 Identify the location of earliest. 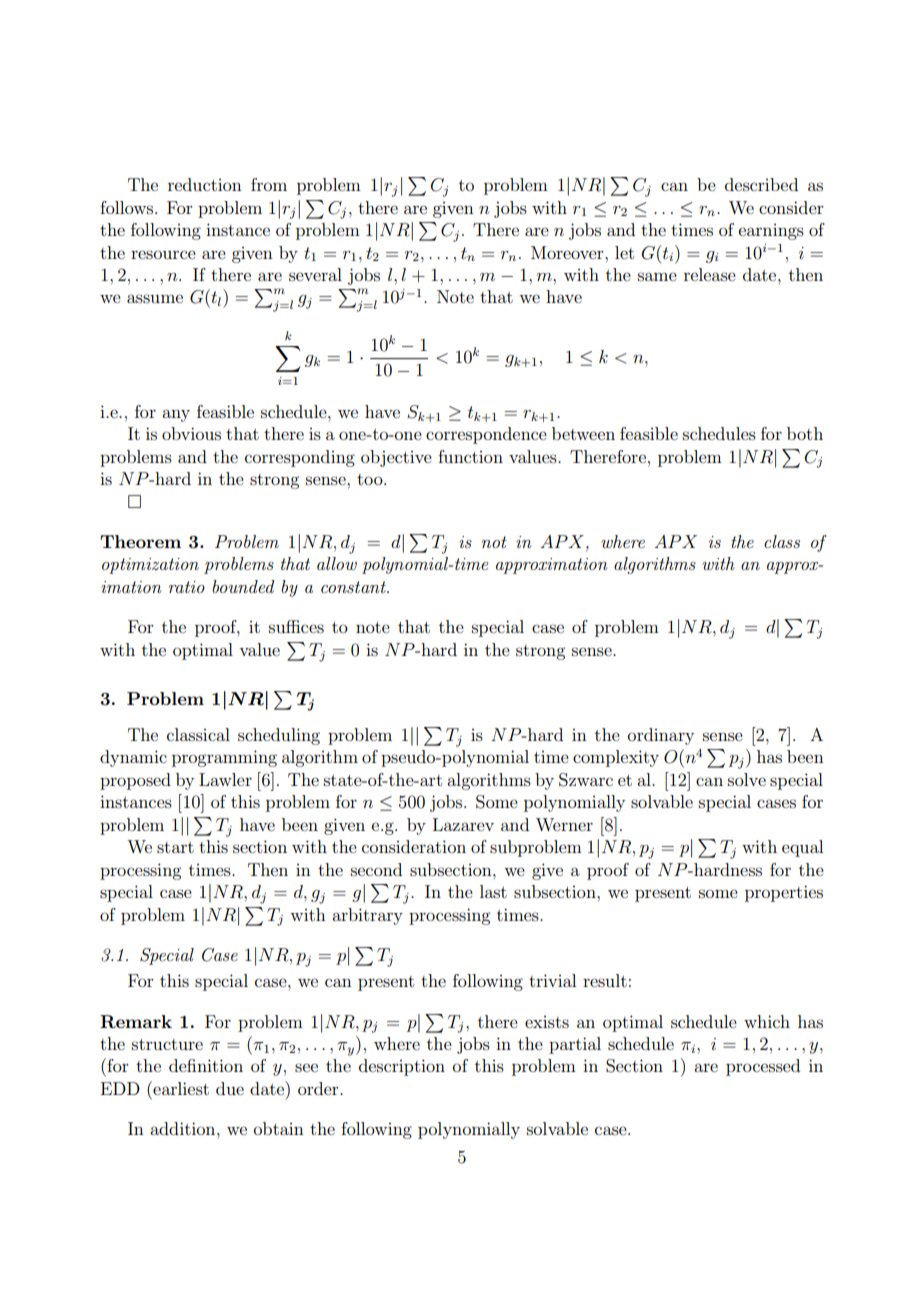
(180, 1088).
